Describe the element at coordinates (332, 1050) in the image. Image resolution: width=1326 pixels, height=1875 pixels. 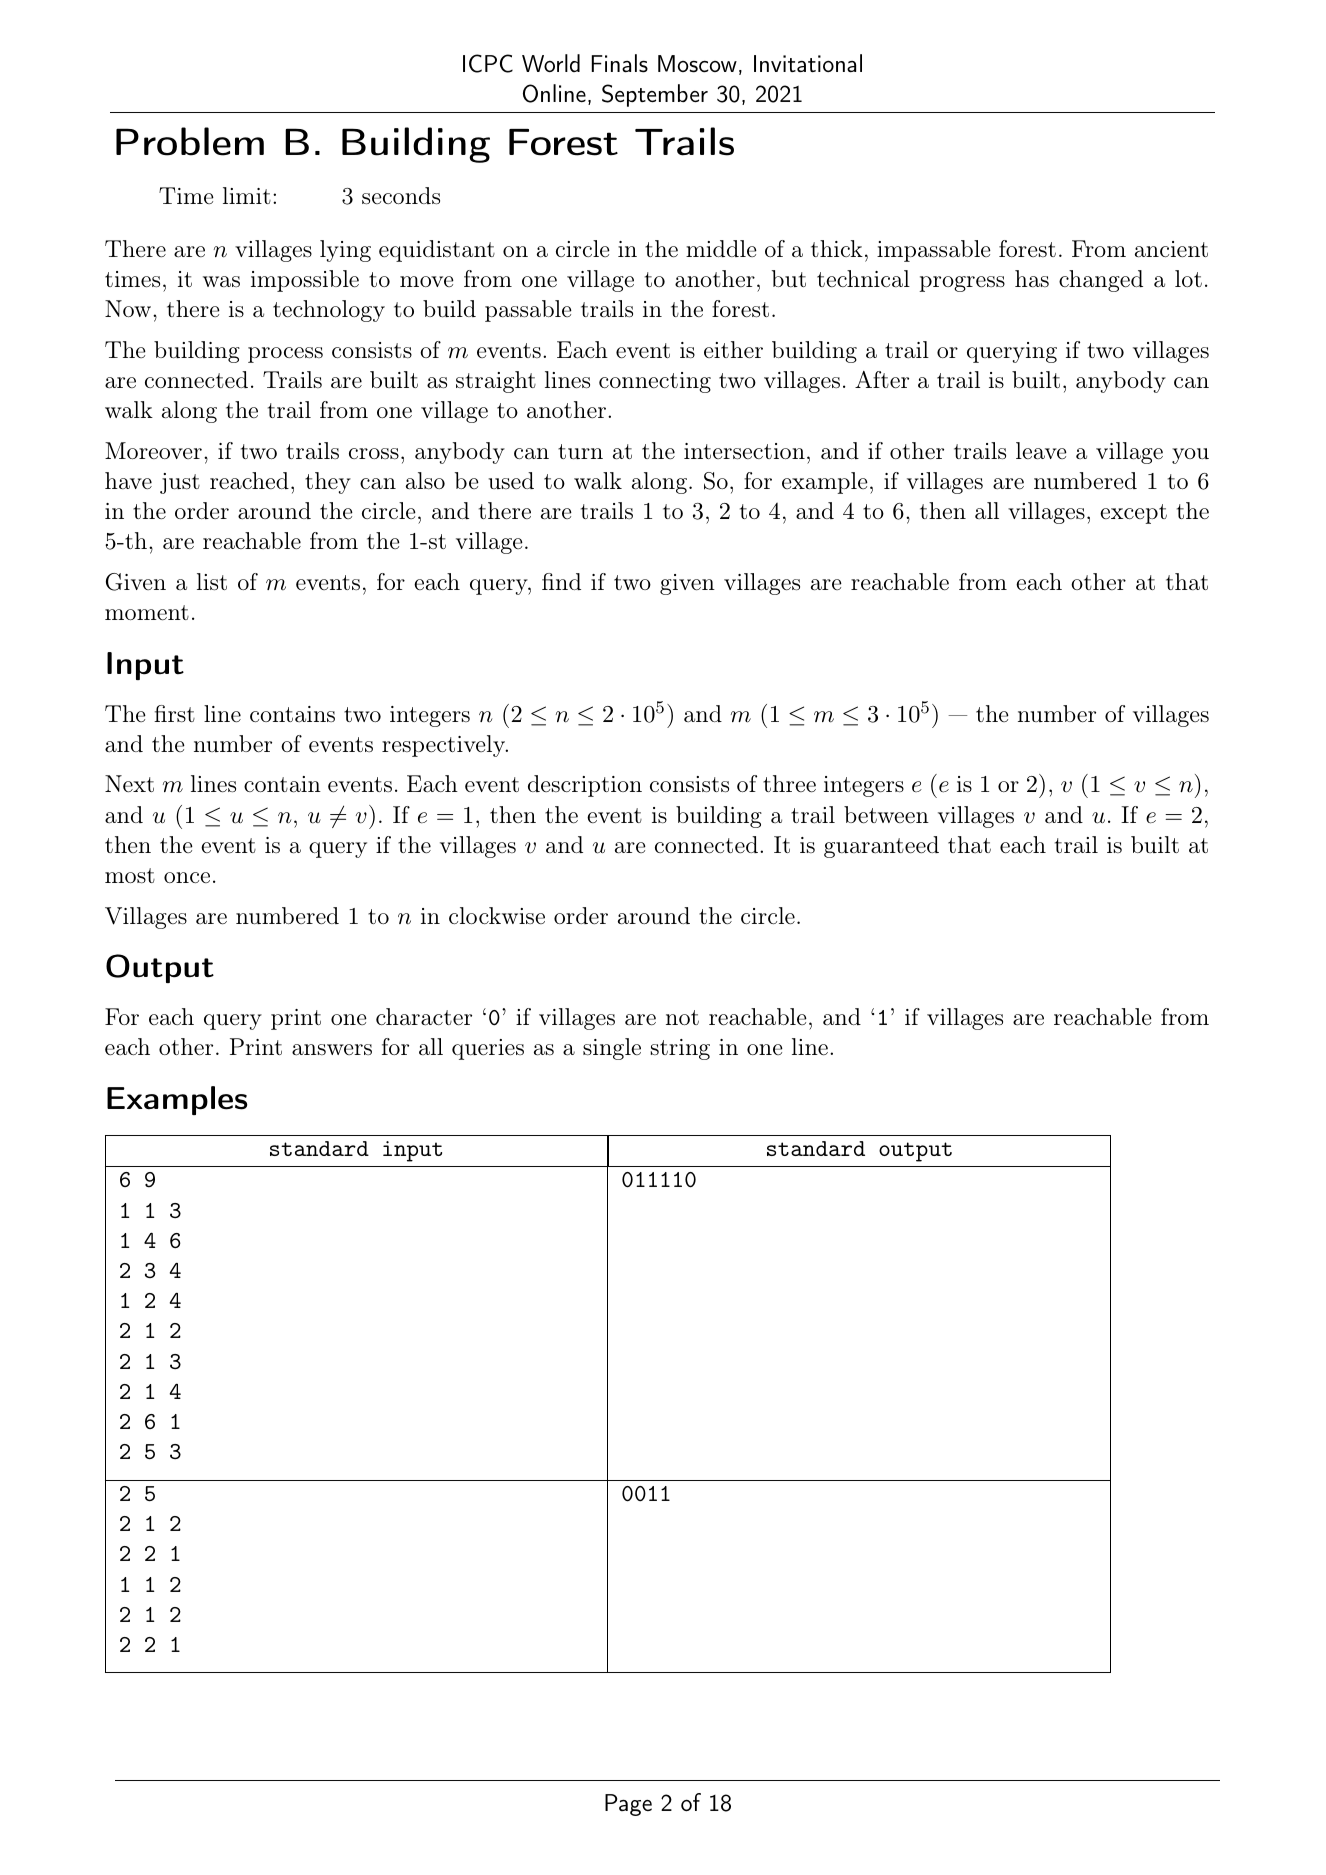
I see `answers` at that location.
